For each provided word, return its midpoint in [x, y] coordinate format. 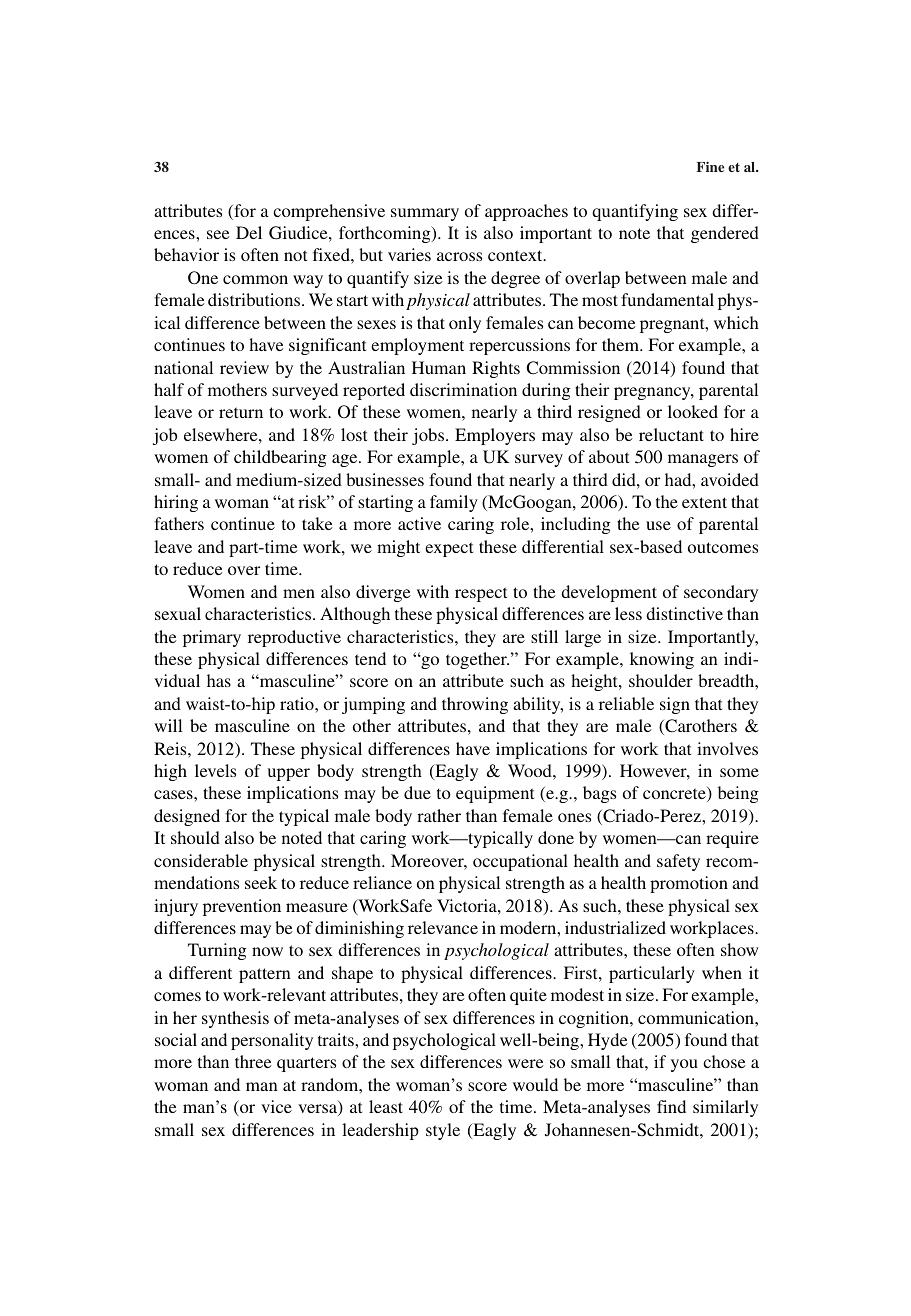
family [454, 503]
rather [439, 815]
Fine [710, 167]
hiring [176, 503]
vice [276, 1106]
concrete [675, 794]
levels [215, 770]
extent [704, 502]
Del [249, 232]
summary [425, 214]
